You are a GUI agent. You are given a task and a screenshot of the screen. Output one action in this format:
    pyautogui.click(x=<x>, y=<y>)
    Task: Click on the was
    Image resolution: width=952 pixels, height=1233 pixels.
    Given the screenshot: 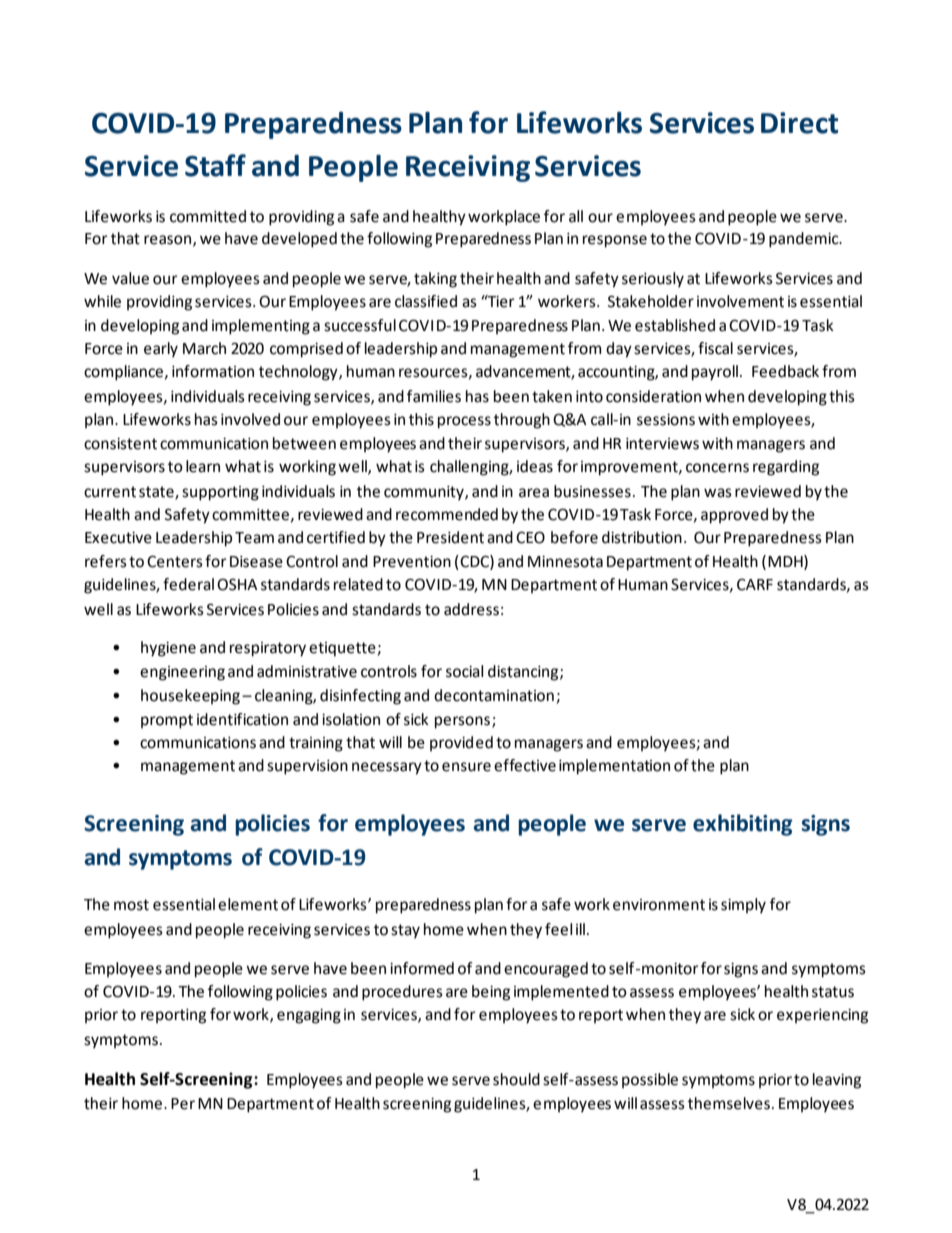 What is the action you would take?
    pyautogui.click(x=718, y=493)
